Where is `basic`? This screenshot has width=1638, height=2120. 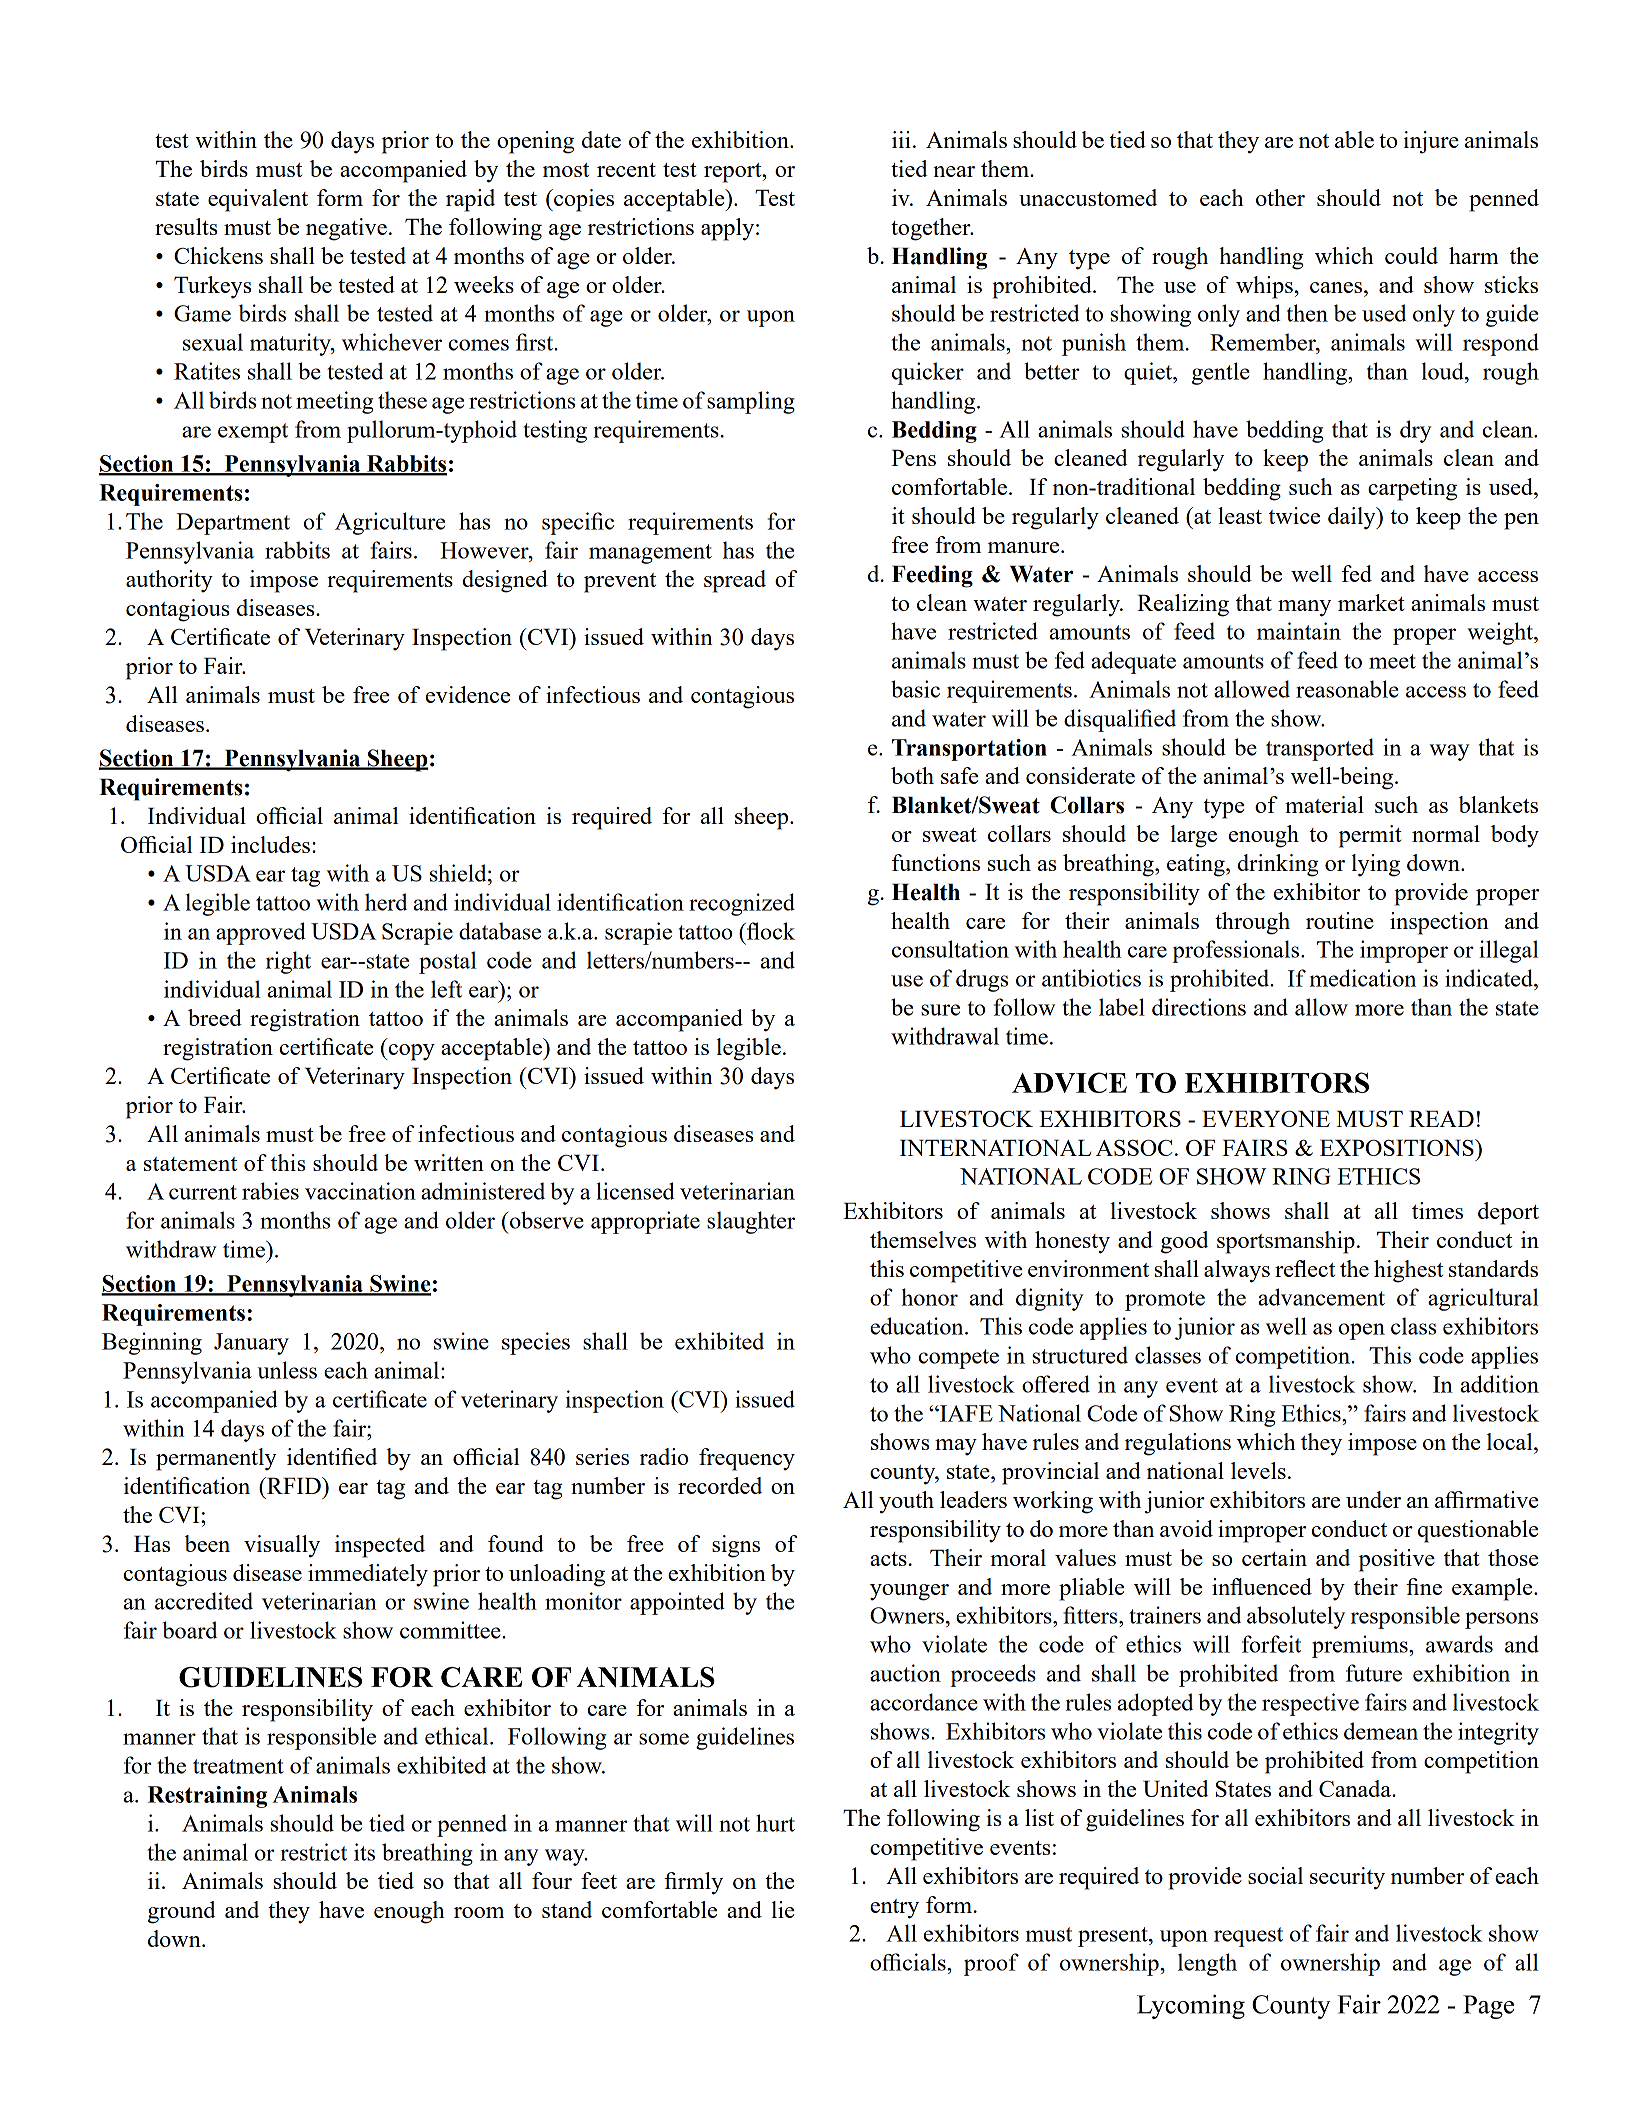
basic is located at coordinates (915, 689).
